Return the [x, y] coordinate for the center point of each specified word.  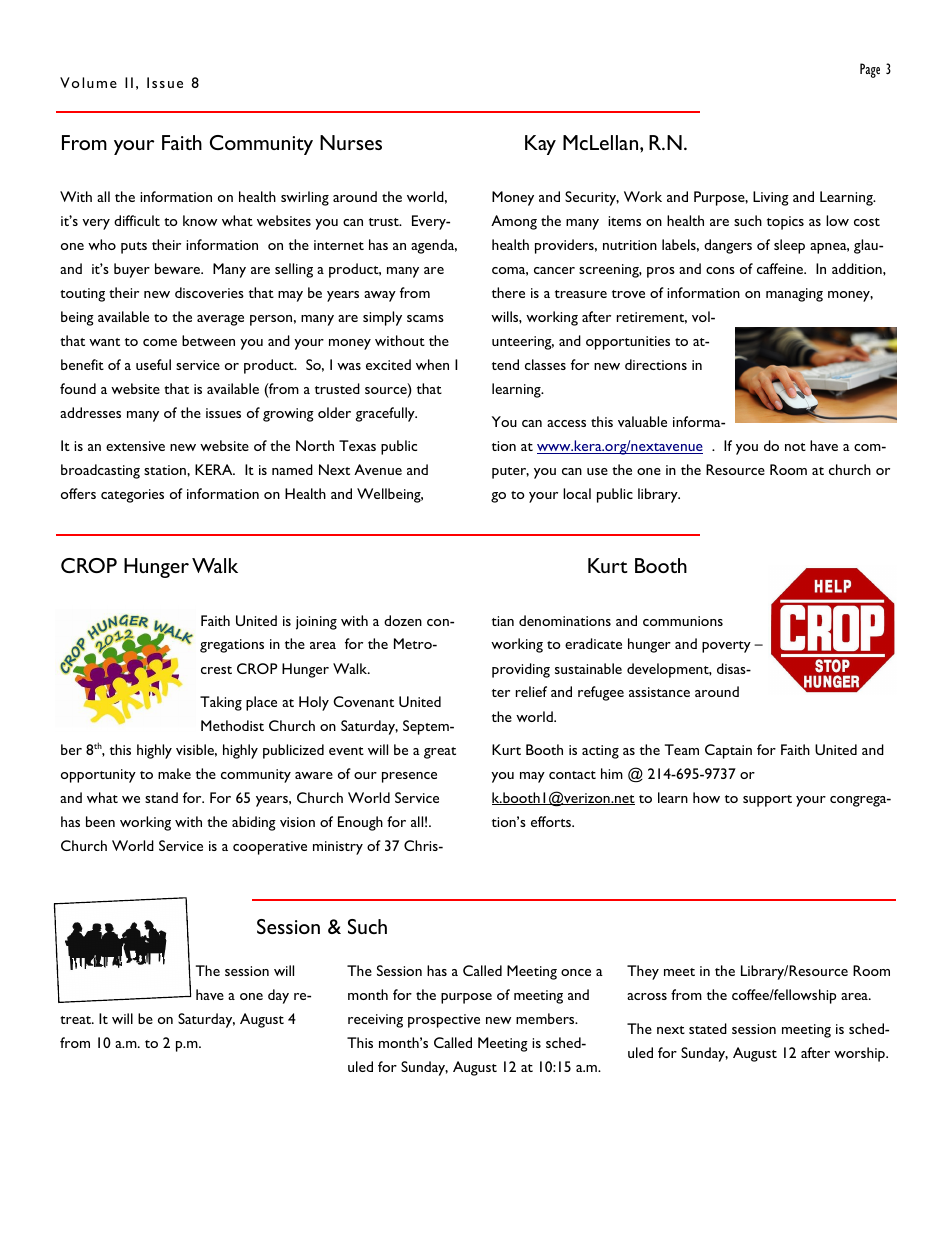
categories [132, 496]
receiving [375, 1021]
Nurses [351, 142]
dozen [403, 620]
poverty [726, 647]
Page [870, 70]
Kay [540, 145]
